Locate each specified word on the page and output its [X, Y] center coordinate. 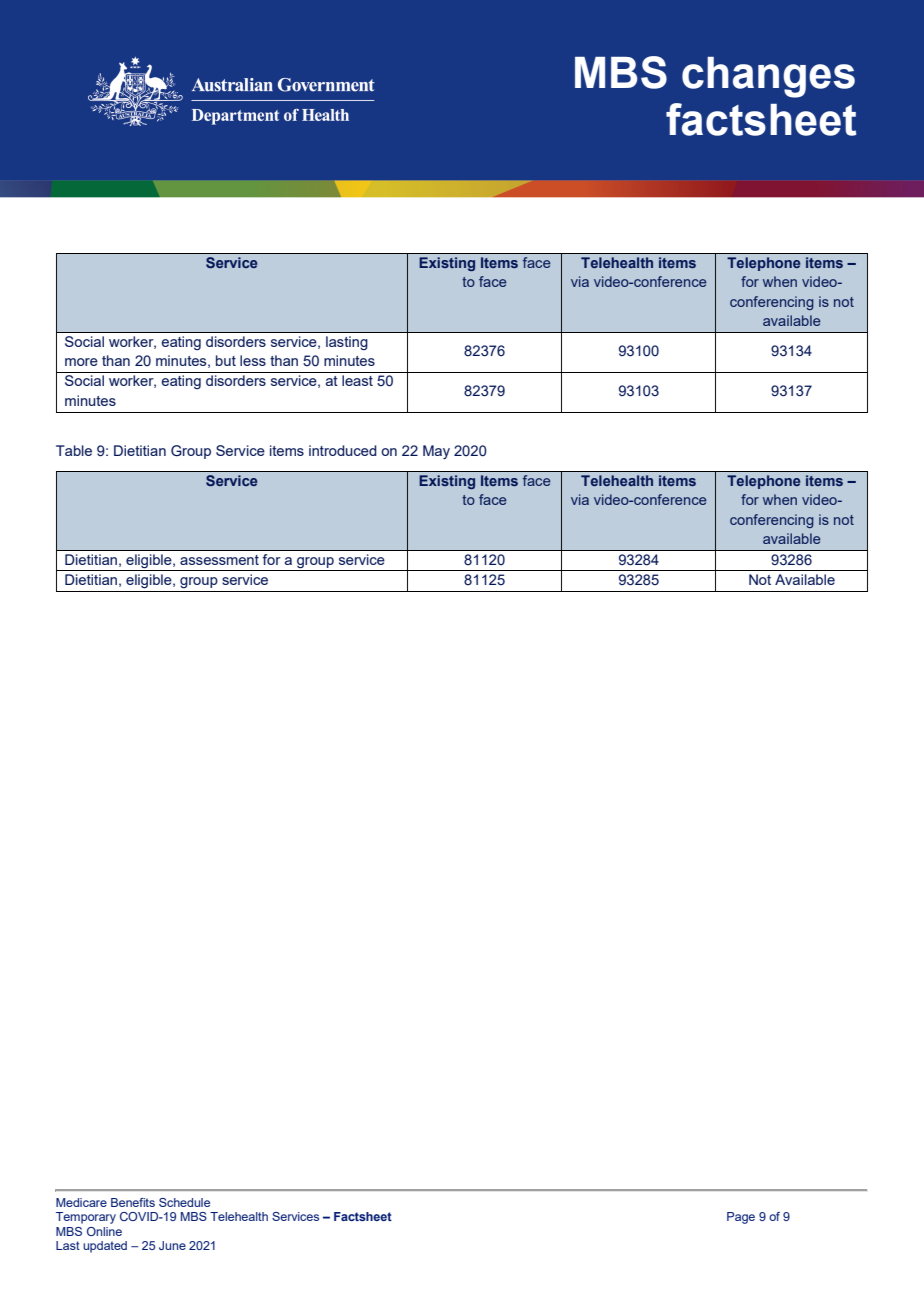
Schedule [184, 1202]
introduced [343, 450]
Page [741, 1218]
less [253, 360]
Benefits [133, 1202]
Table [74, 450]
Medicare [81, 1202]
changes [768, 77]
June [172, 1245]
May [436, 452]
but [226, 360]
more [81, 362]
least [357, 380]
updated [105, 1247]
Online [104, 1231]
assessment [219, 560]
